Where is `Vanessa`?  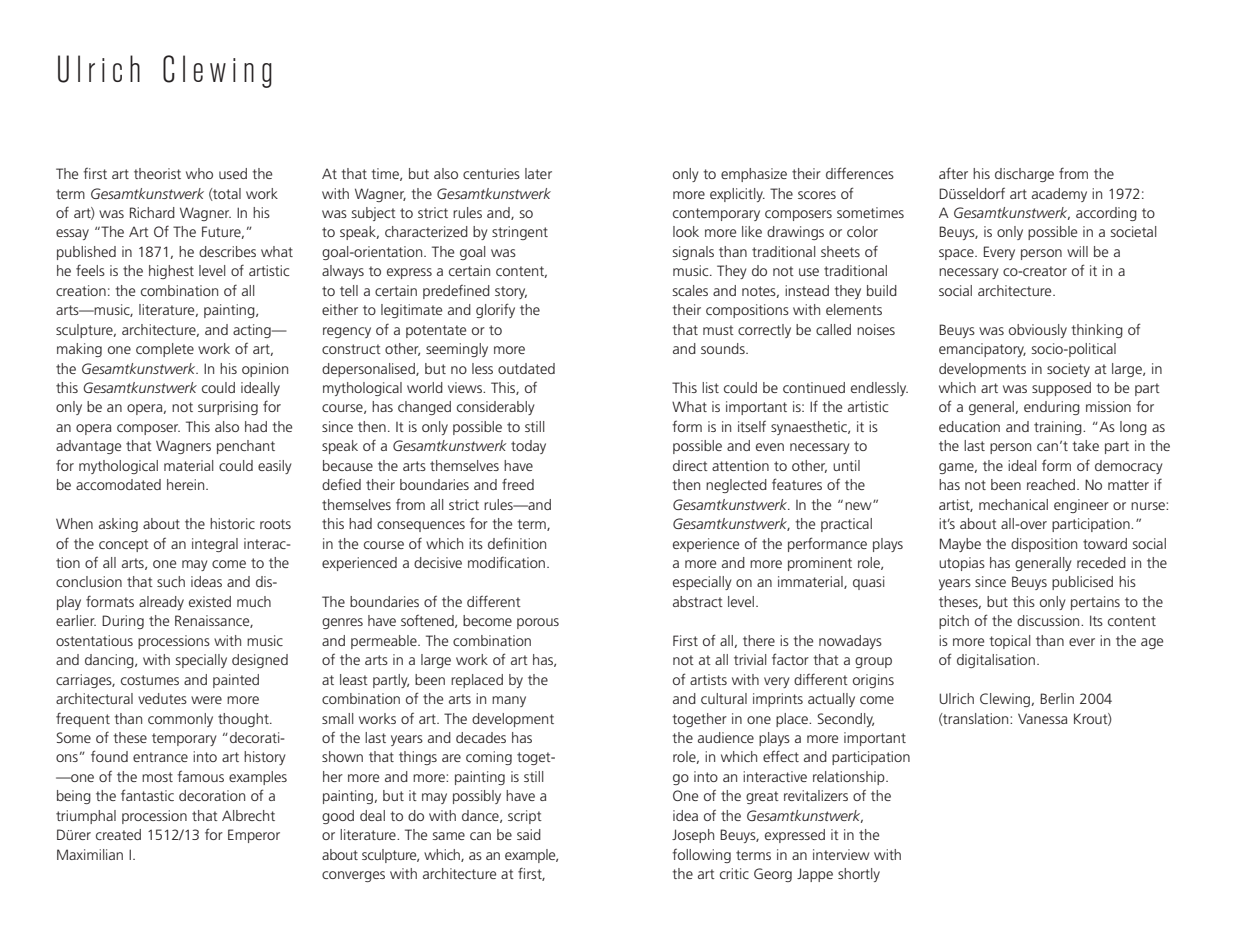 Vanessa is located at coordinates (1042, 718).
